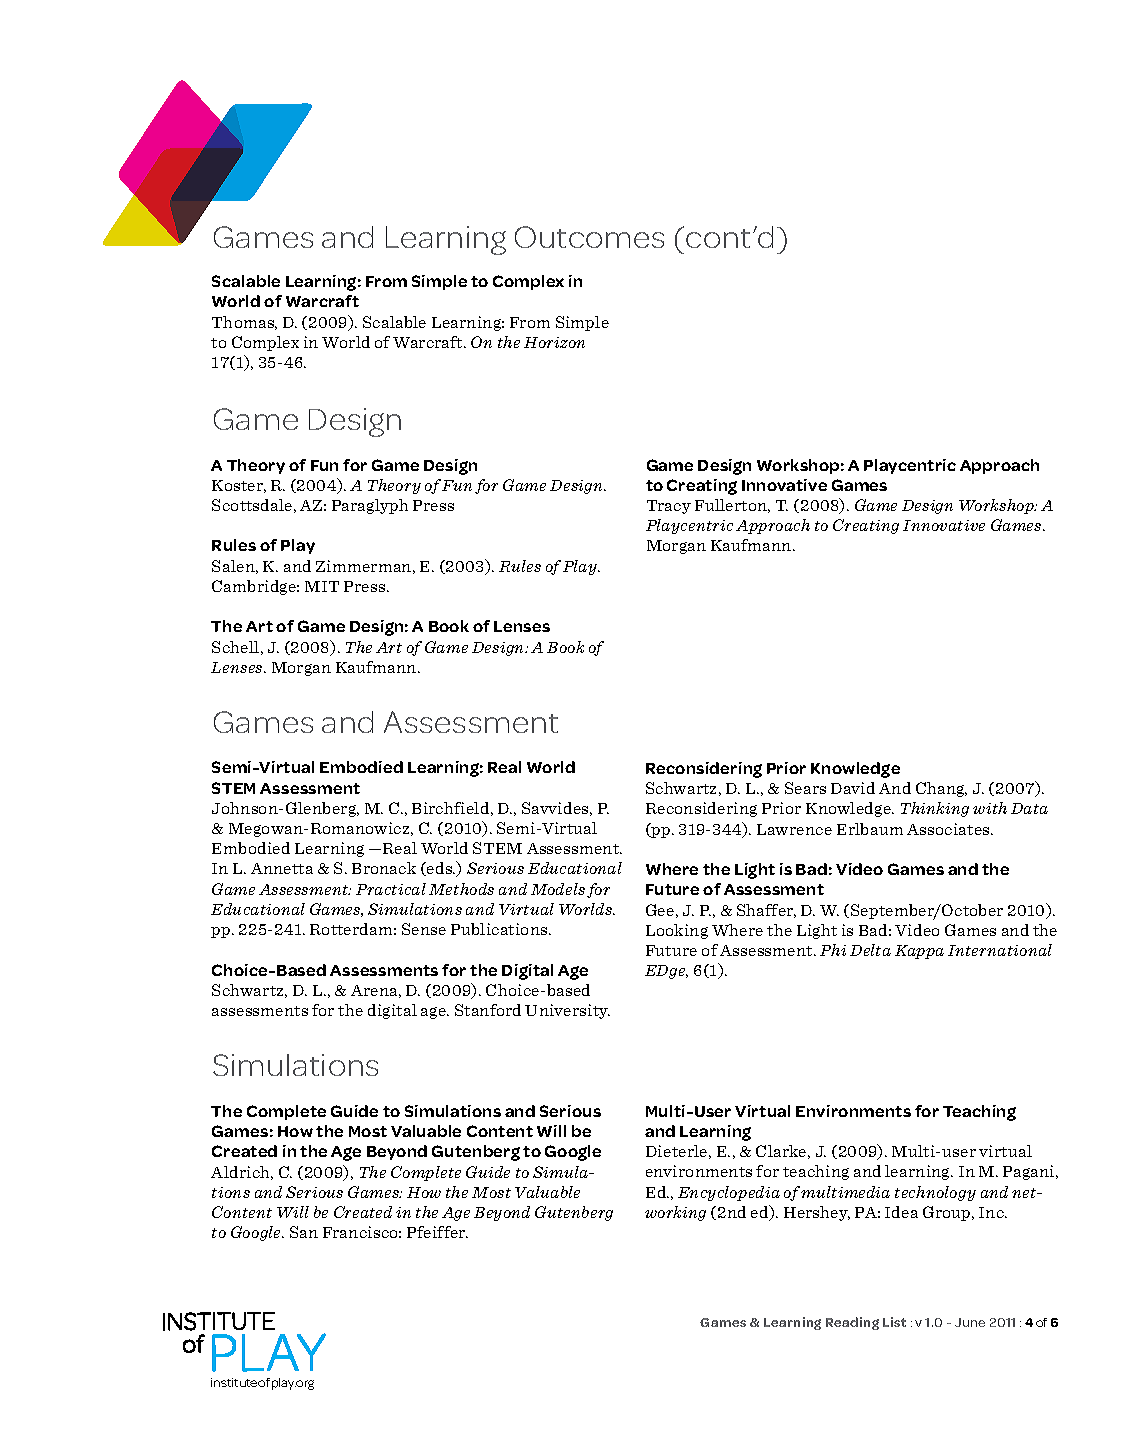  What do you see at coordinates (732, 506) in the screenshot?
I see `Fullerton` at bounding box center [732, 506].
